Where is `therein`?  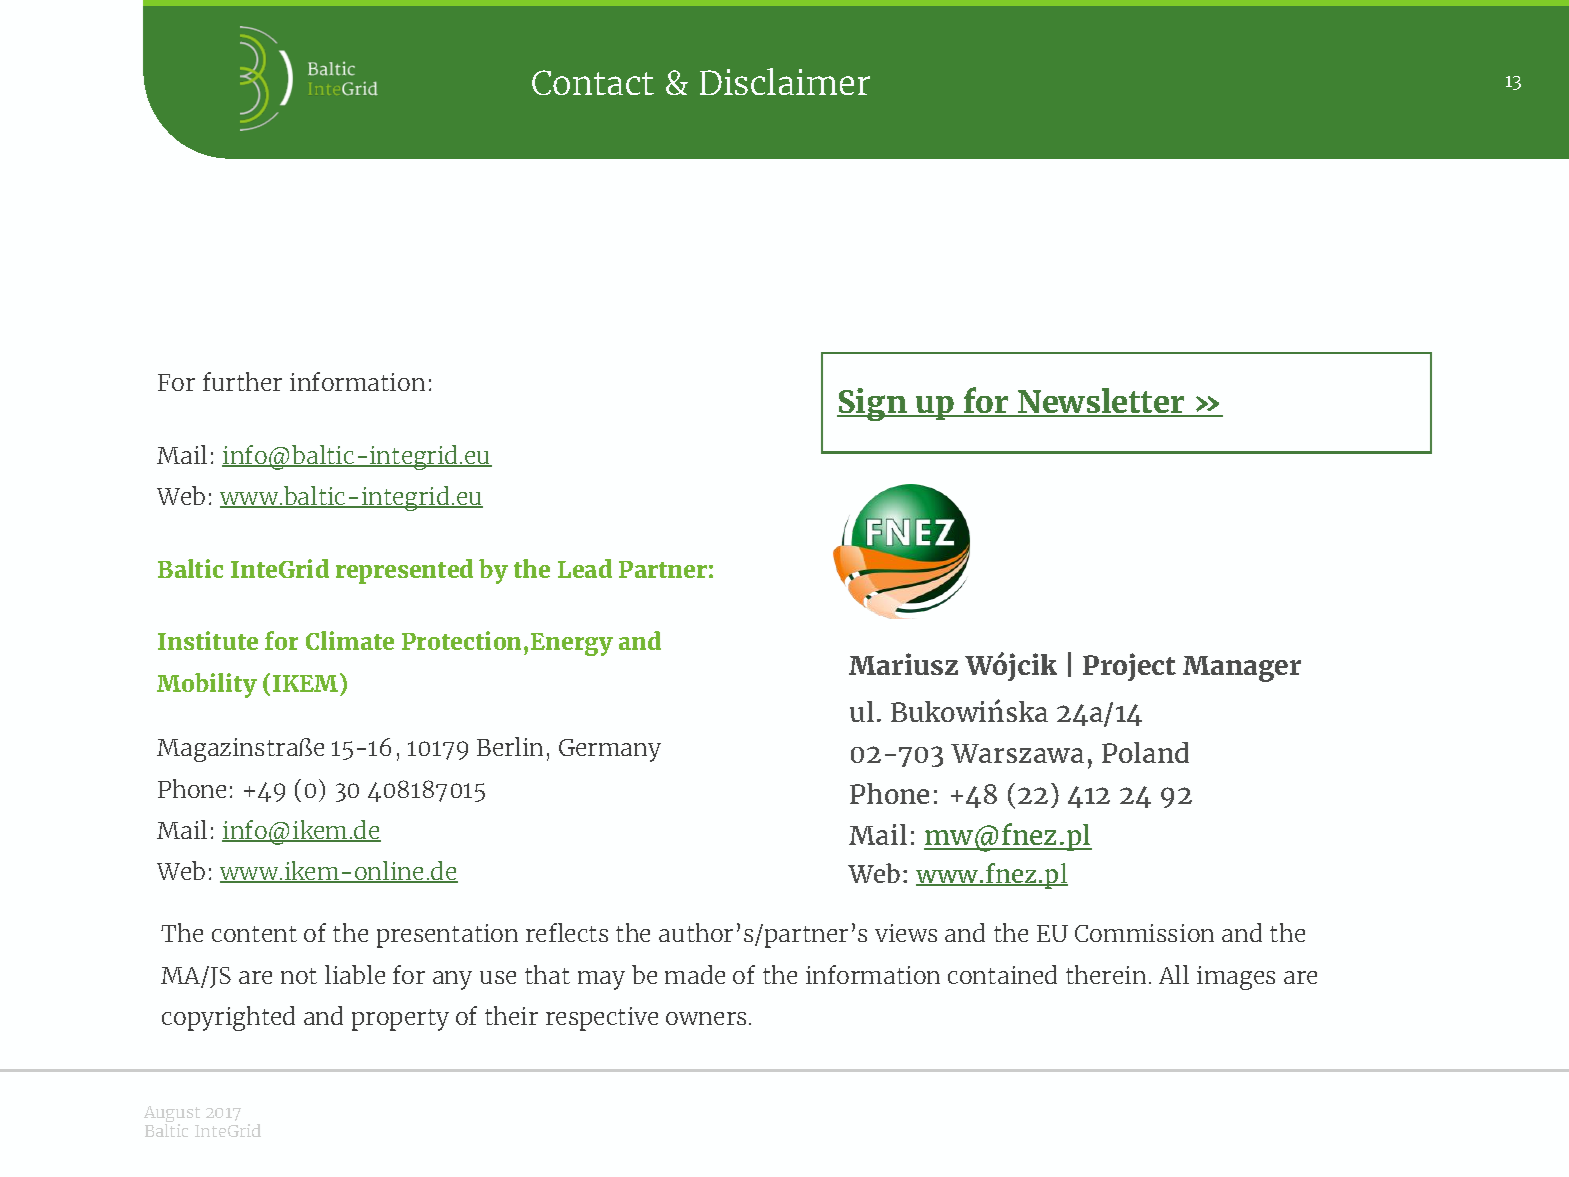
therein is located at coordinates (1106, 974).
